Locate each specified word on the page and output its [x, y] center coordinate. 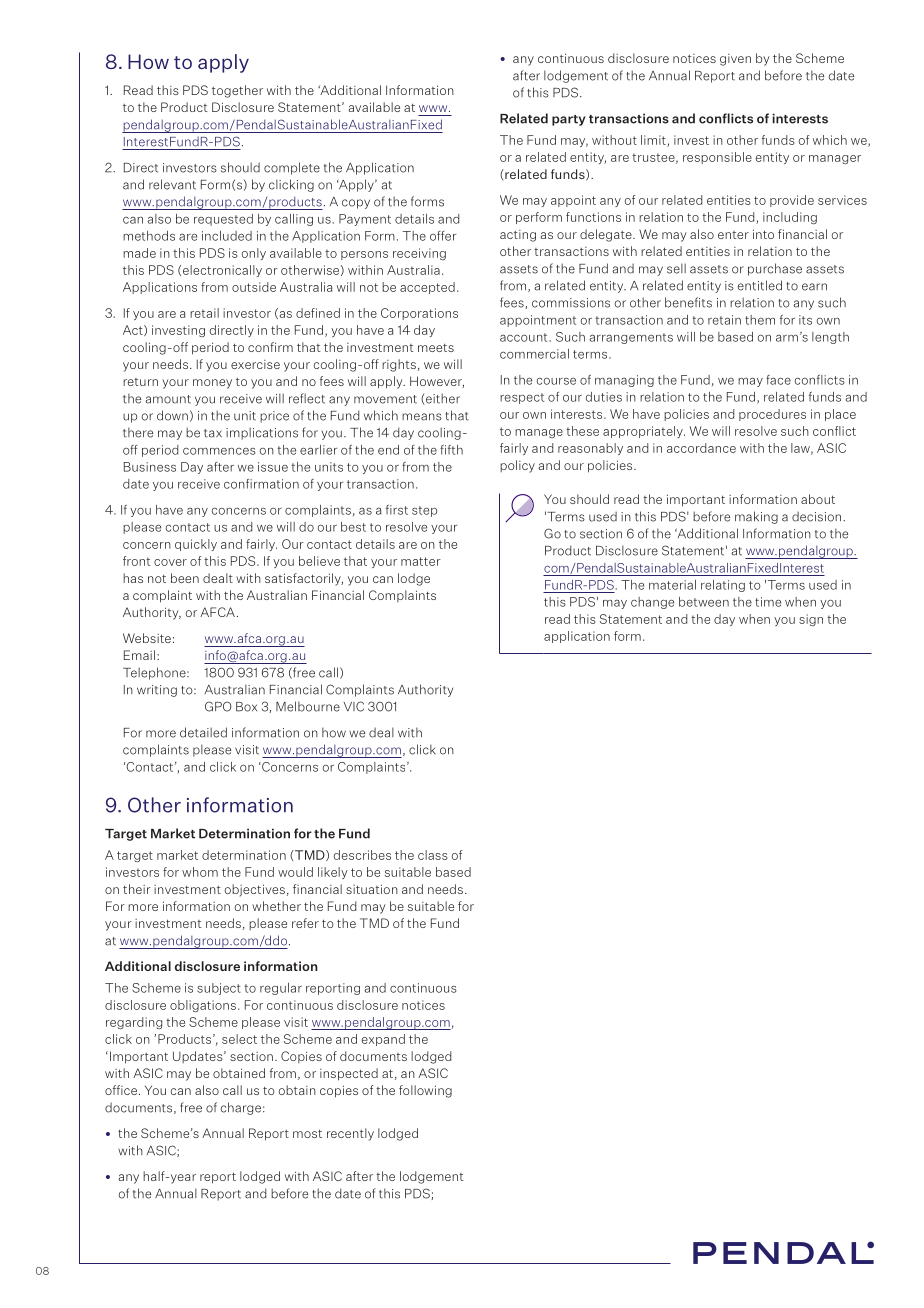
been [185, 578]
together [237, 91]
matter [421, 561]
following [425, 1091]
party [568, 120]
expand [383, 1040]
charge [241, 1108]
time [768, 602]
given [735, 60]
